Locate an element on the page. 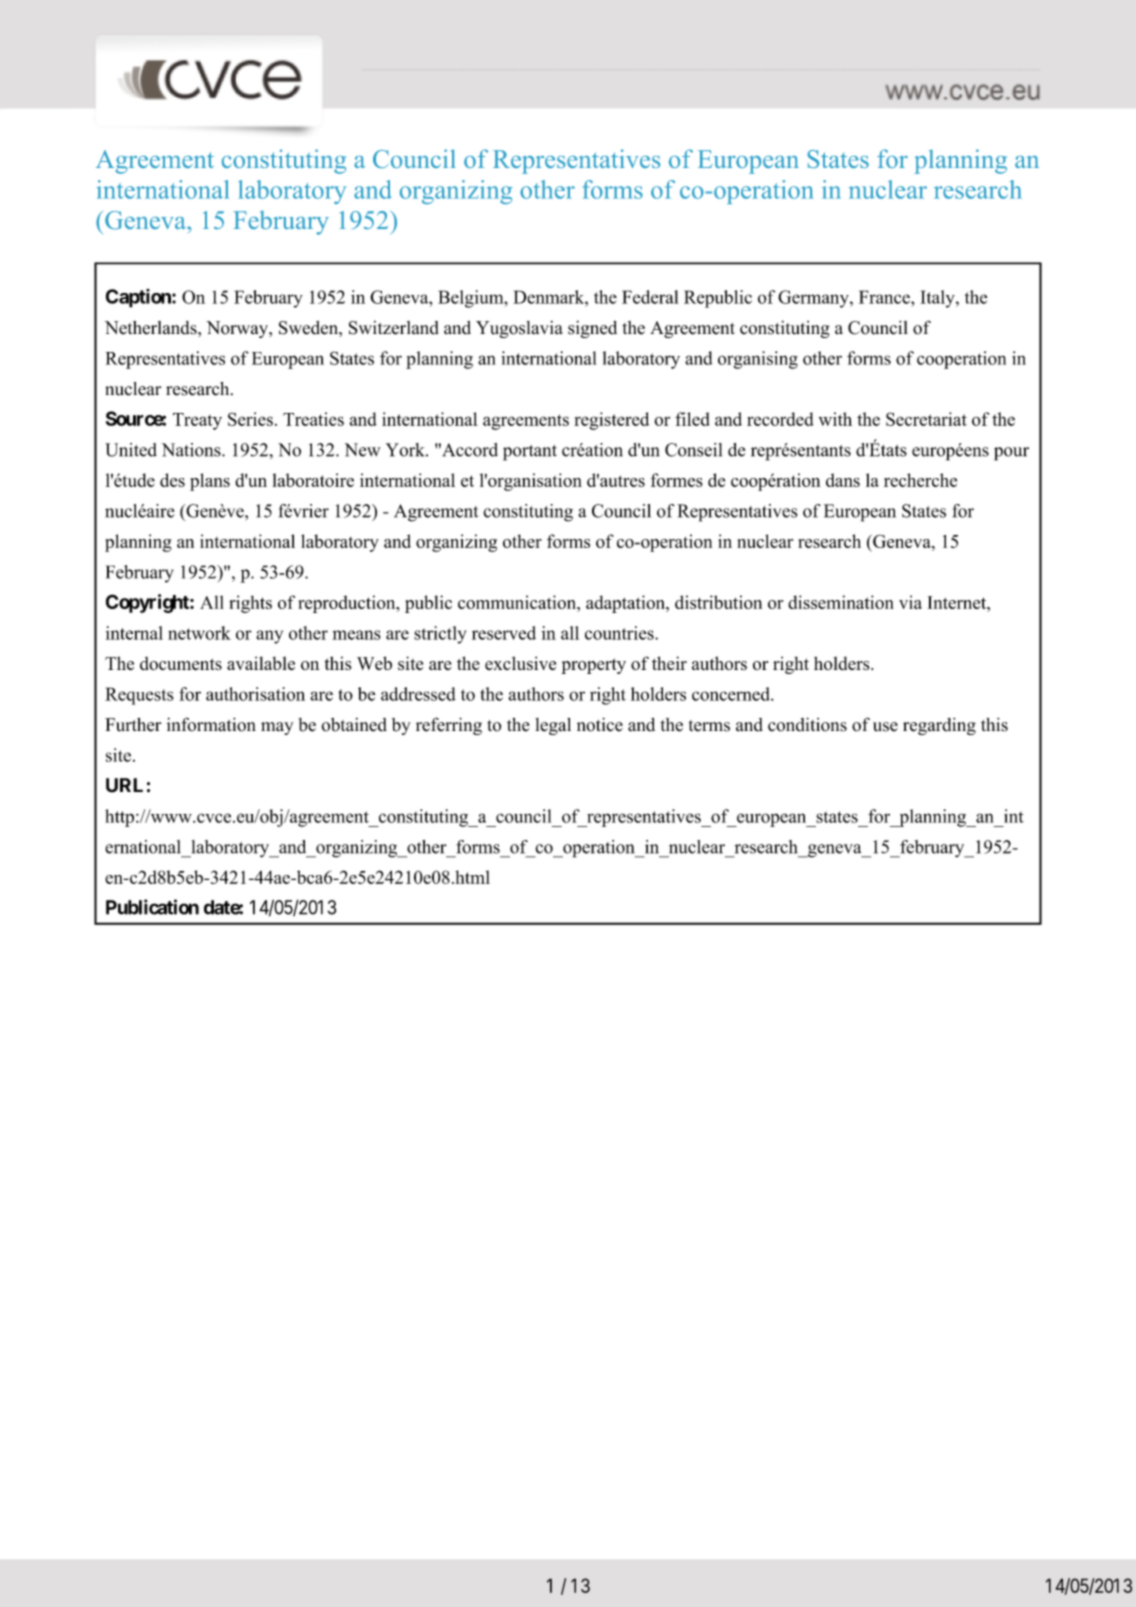  Secretariat is located at coordinates (926, 419).
